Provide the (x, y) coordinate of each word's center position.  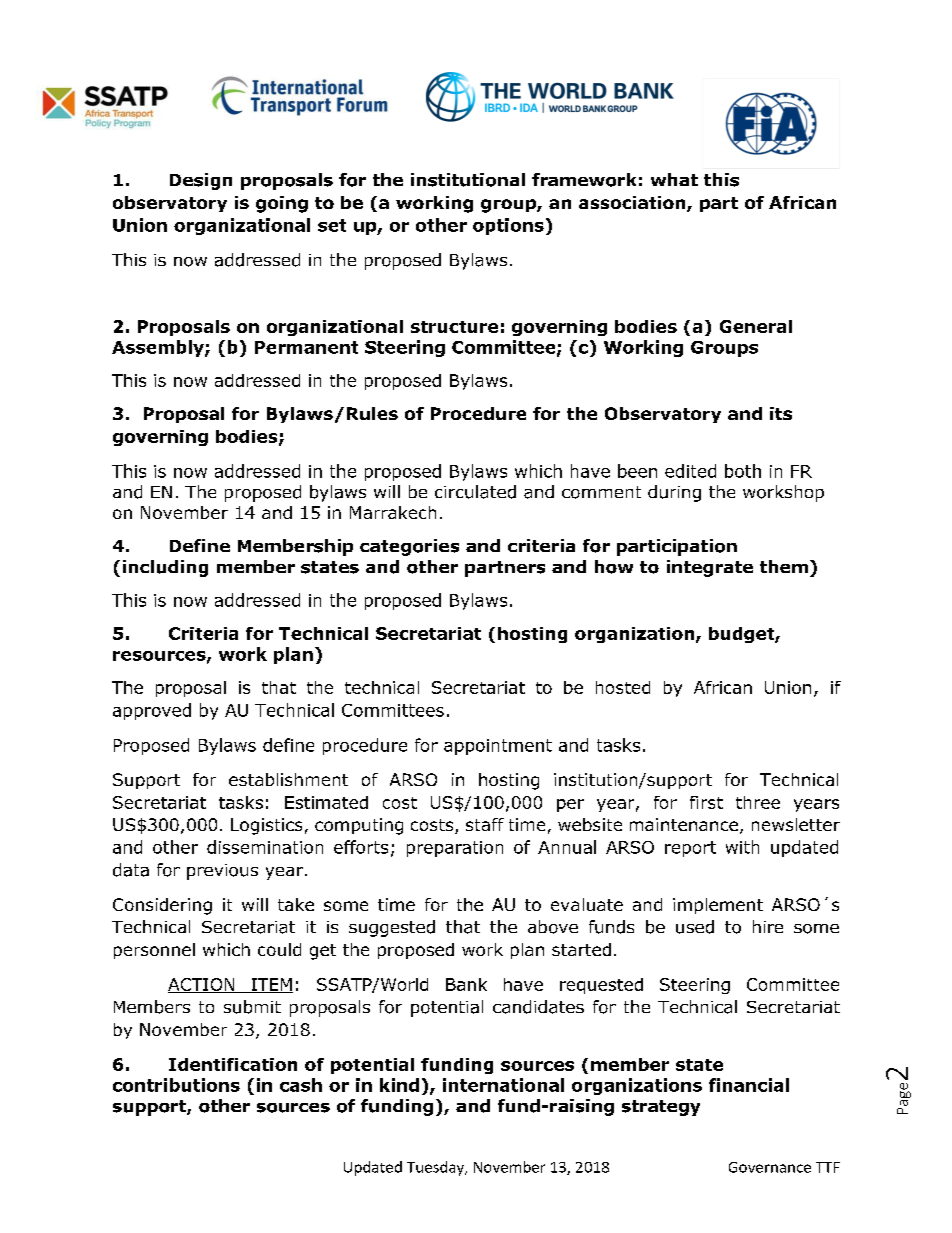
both (743, 471)
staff (485, 824)
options (508, 226)
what (674, 179)
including (165, 568)
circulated (475, 492)
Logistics (266, 826)
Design (201, 181)
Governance (770, 1167)
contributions (176, 1085)
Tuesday (436, 1168)
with (742, 847)
